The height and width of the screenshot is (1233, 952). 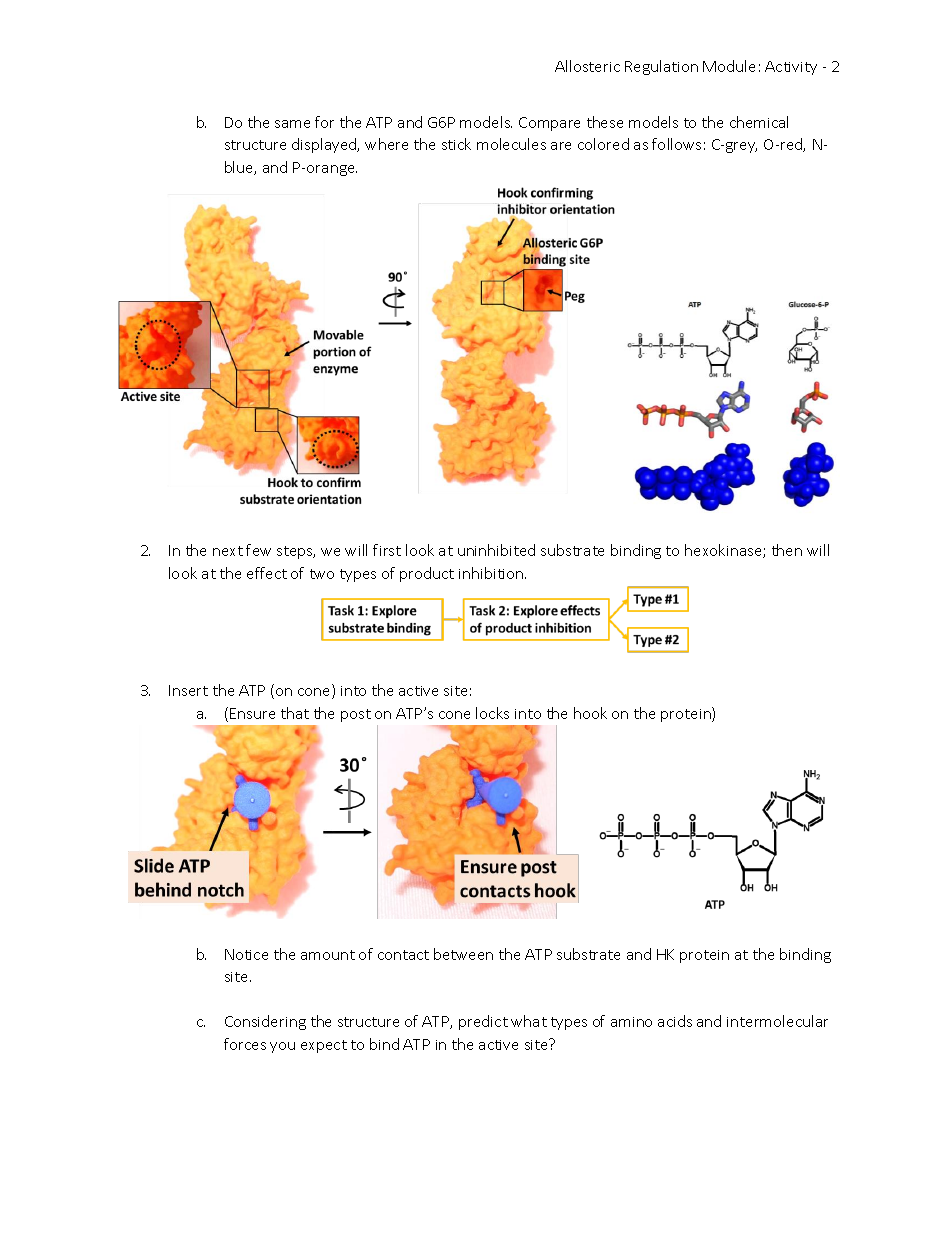 What do you see at coordinates (252, 713) in the screenshot?
I see `Ensure` at bounding box center [252, 713].
